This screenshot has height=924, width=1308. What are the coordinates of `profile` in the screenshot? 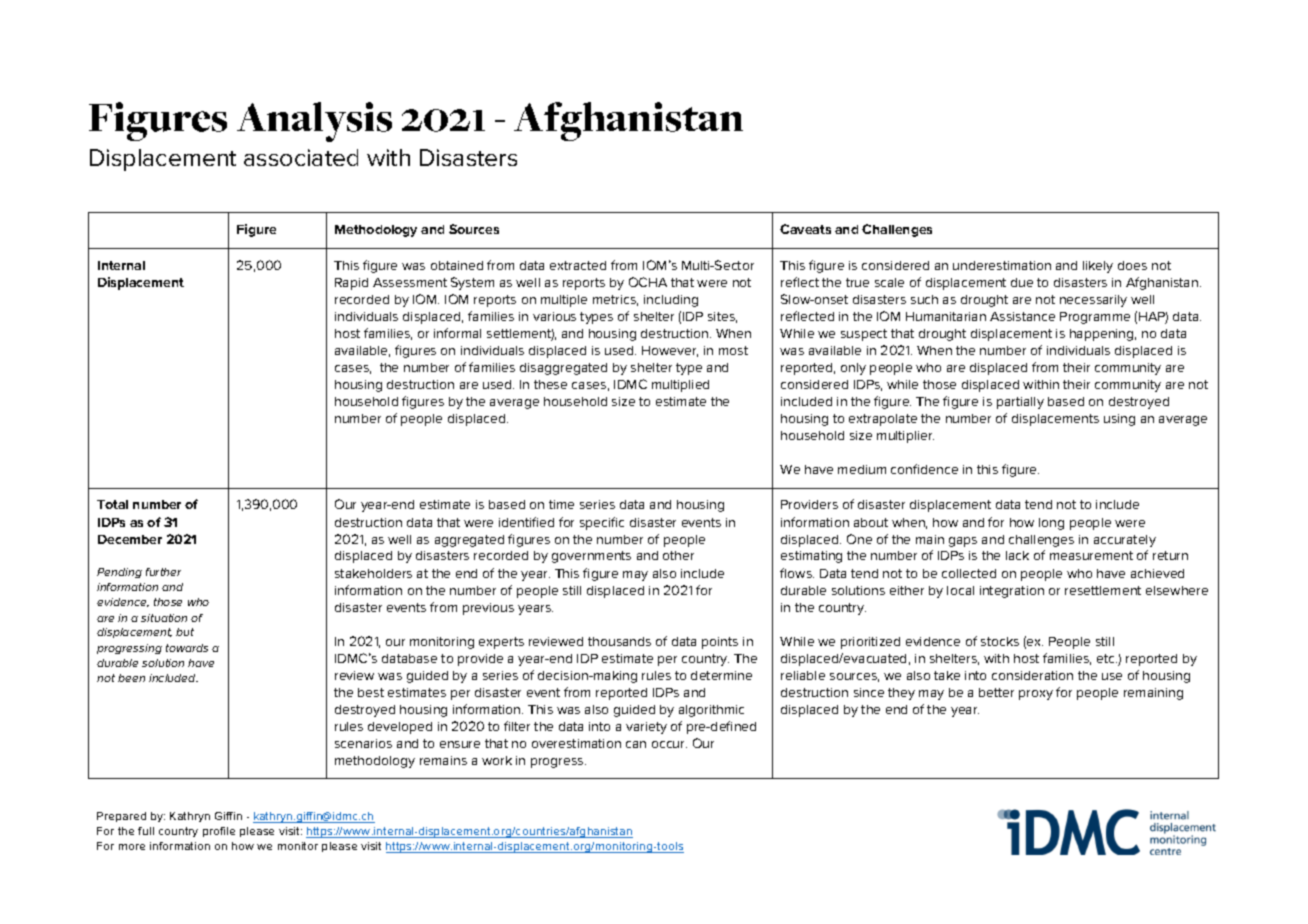 It's located at (219, 832).
